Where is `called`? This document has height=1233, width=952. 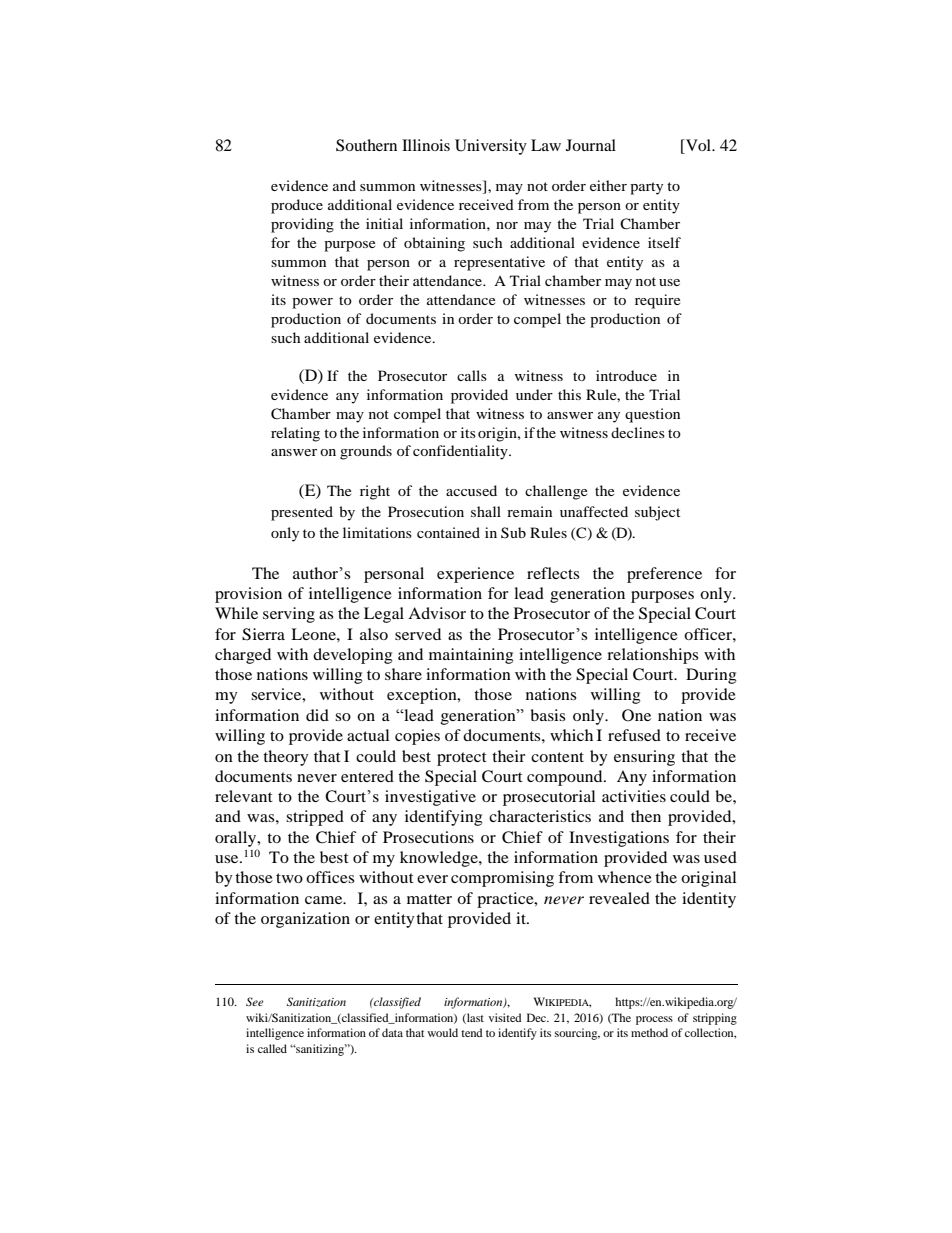 called is located at coordinates (272, 1048).
